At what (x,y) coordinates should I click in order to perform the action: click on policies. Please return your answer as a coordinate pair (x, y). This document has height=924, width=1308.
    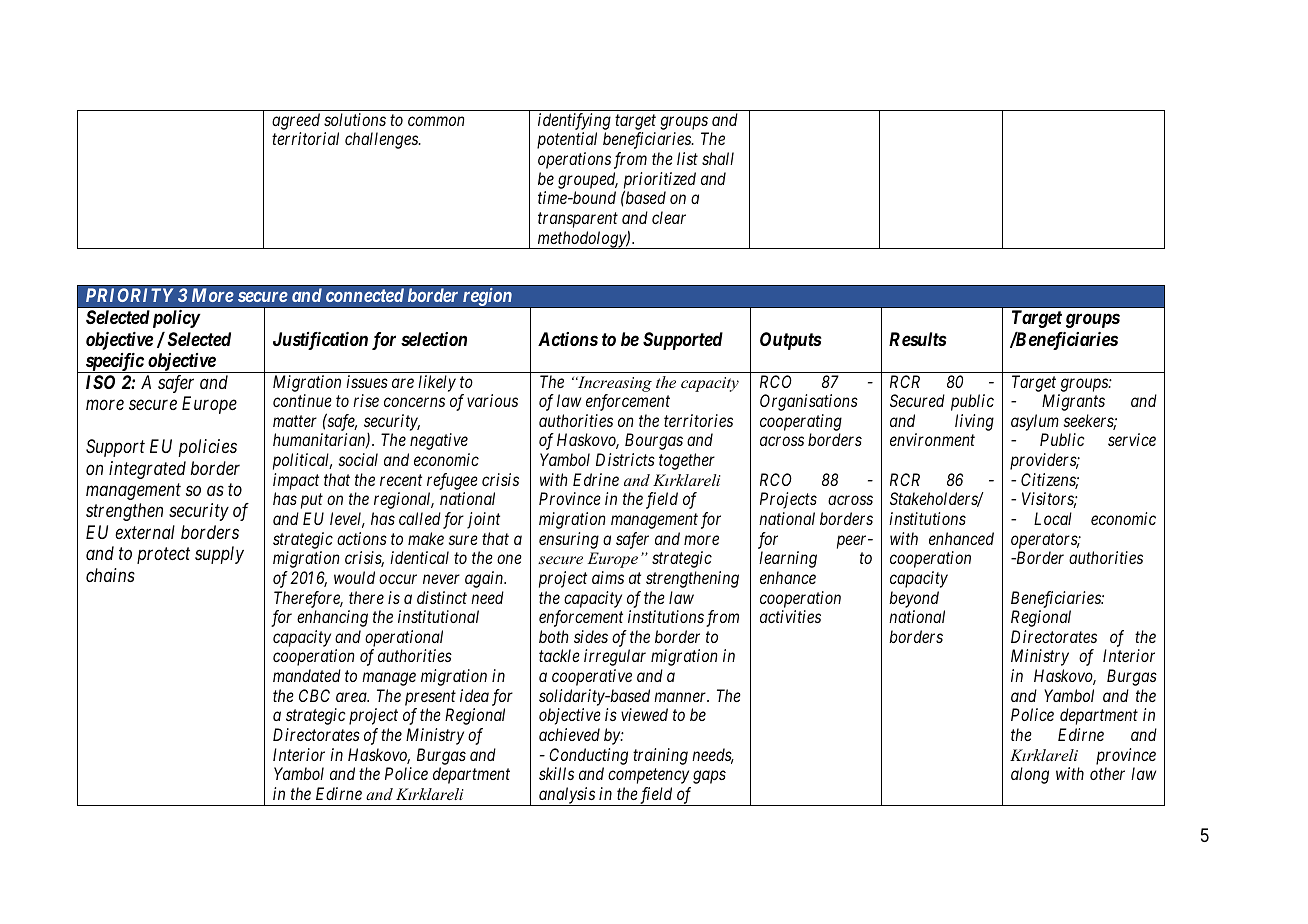
    Looking at the image, I should click on (208, 448).
